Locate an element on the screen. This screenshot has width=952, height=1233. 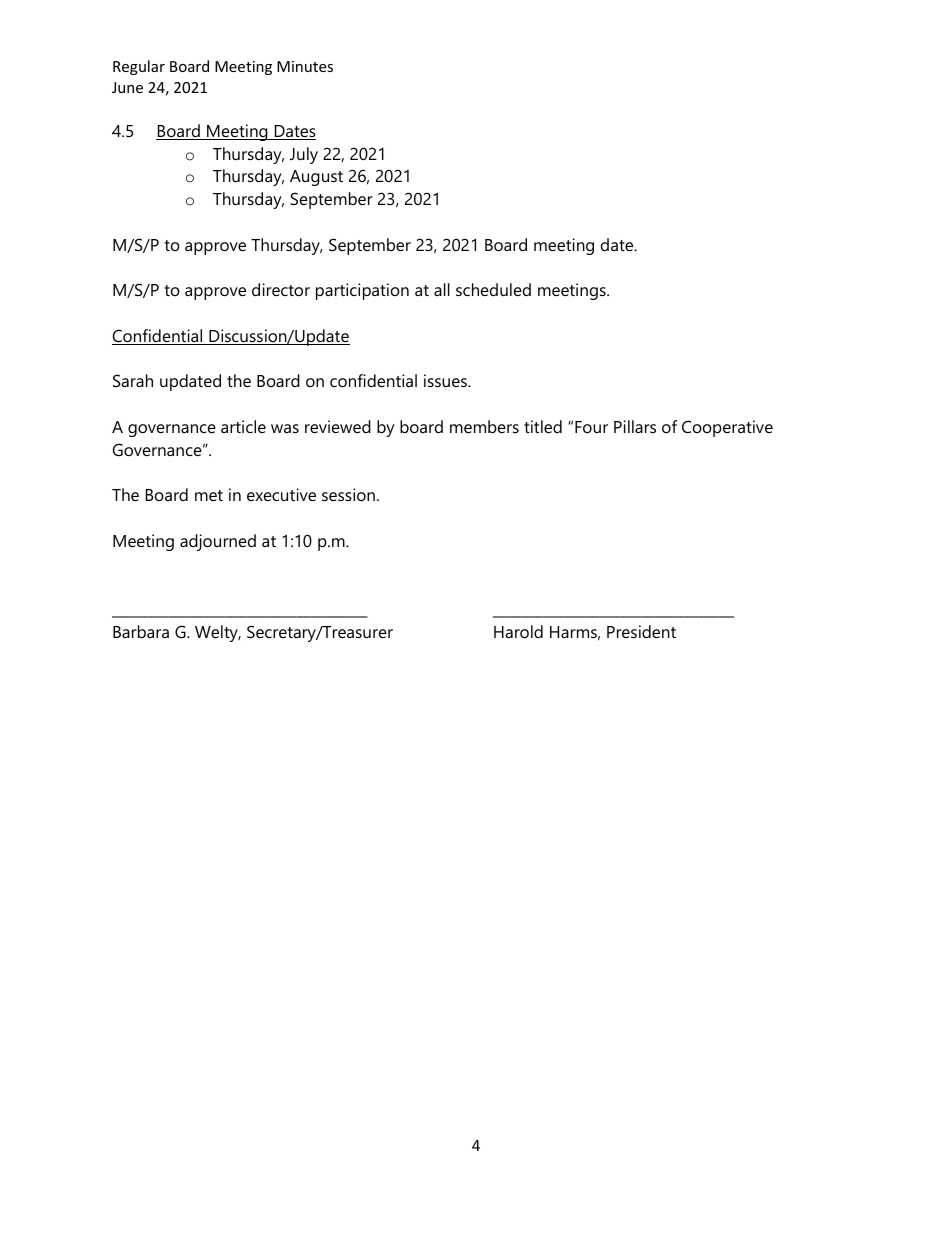
issues is located at coordinates (446, 380).
